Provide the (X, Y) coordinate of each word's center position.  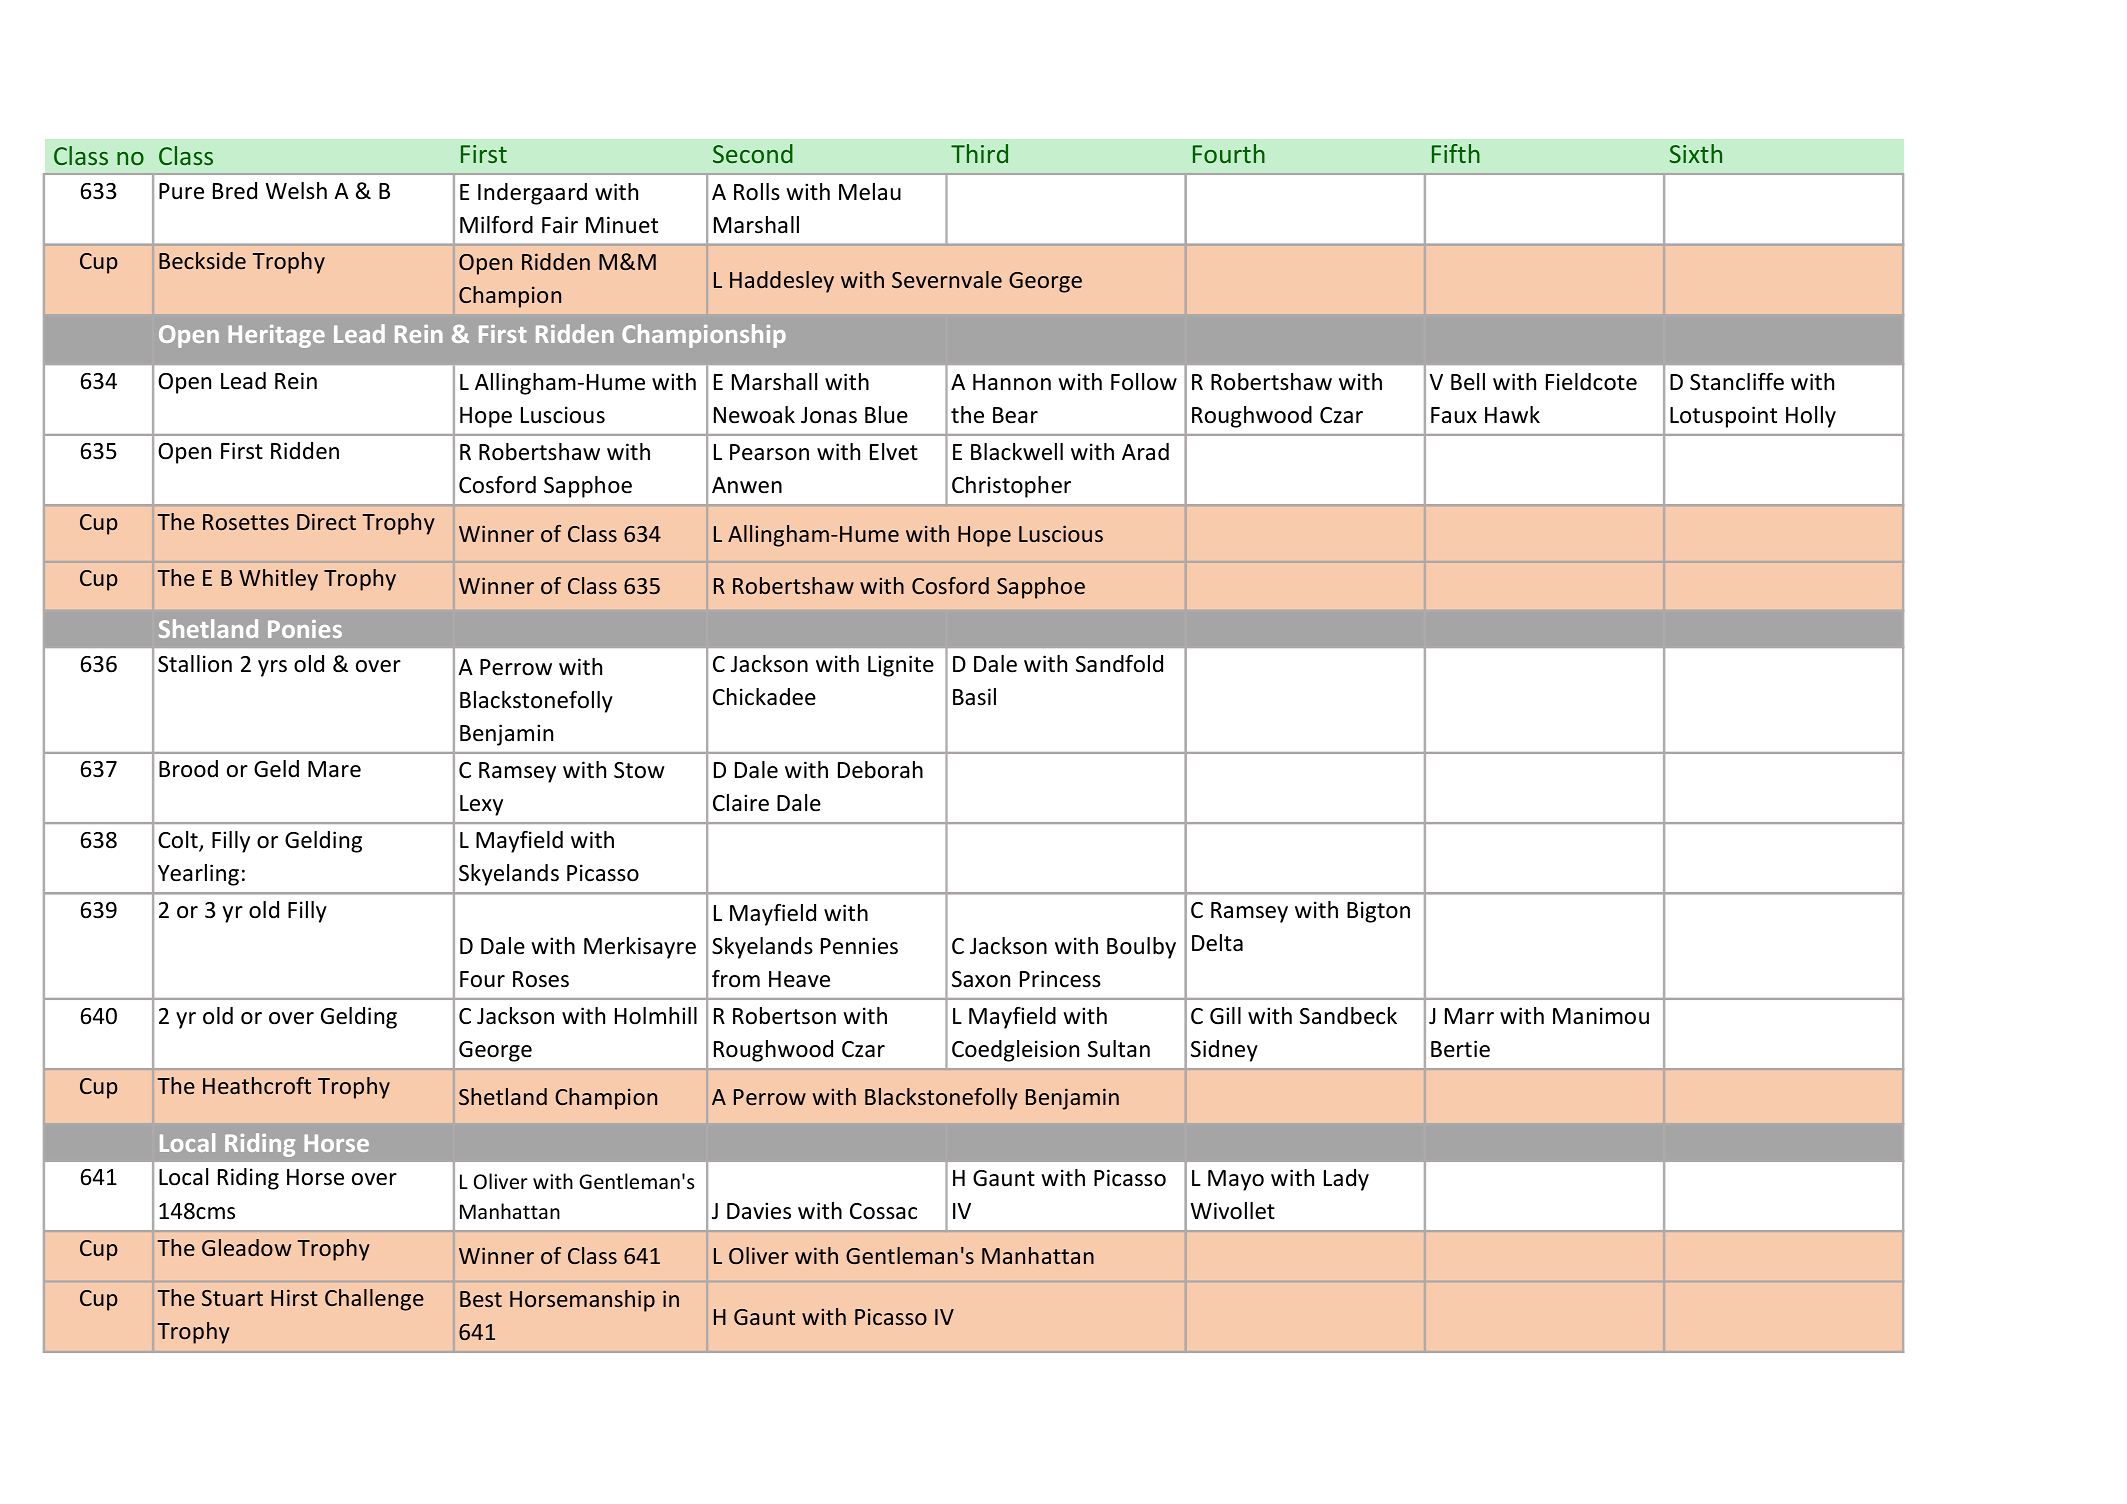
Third (979, 153)
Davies (759, 1211)
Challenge (374, 1300)
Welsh (296, 191)
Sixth (1696, 153)
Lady (1346, 1180)
